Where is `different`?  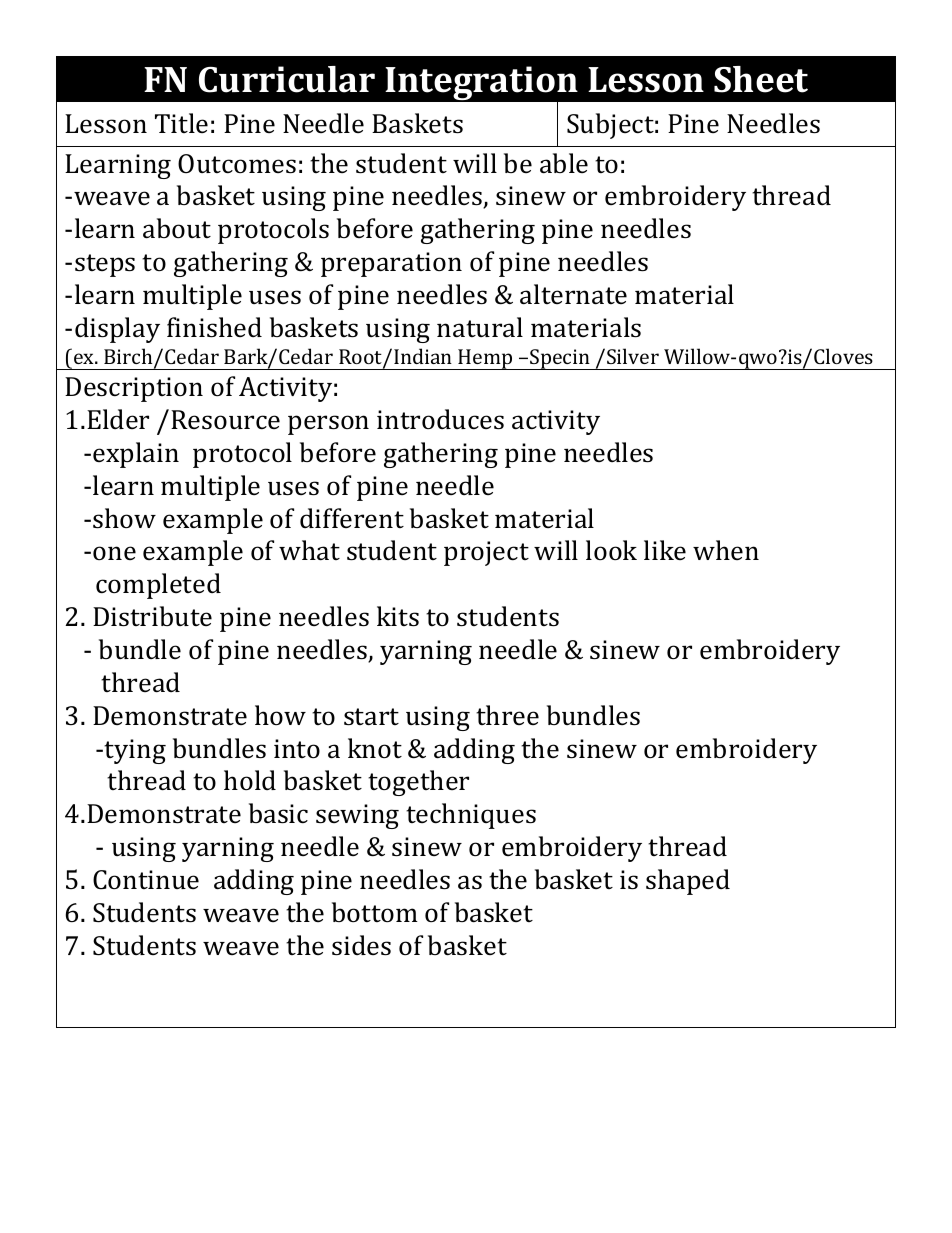
different is located at coordinates (352, 518).
